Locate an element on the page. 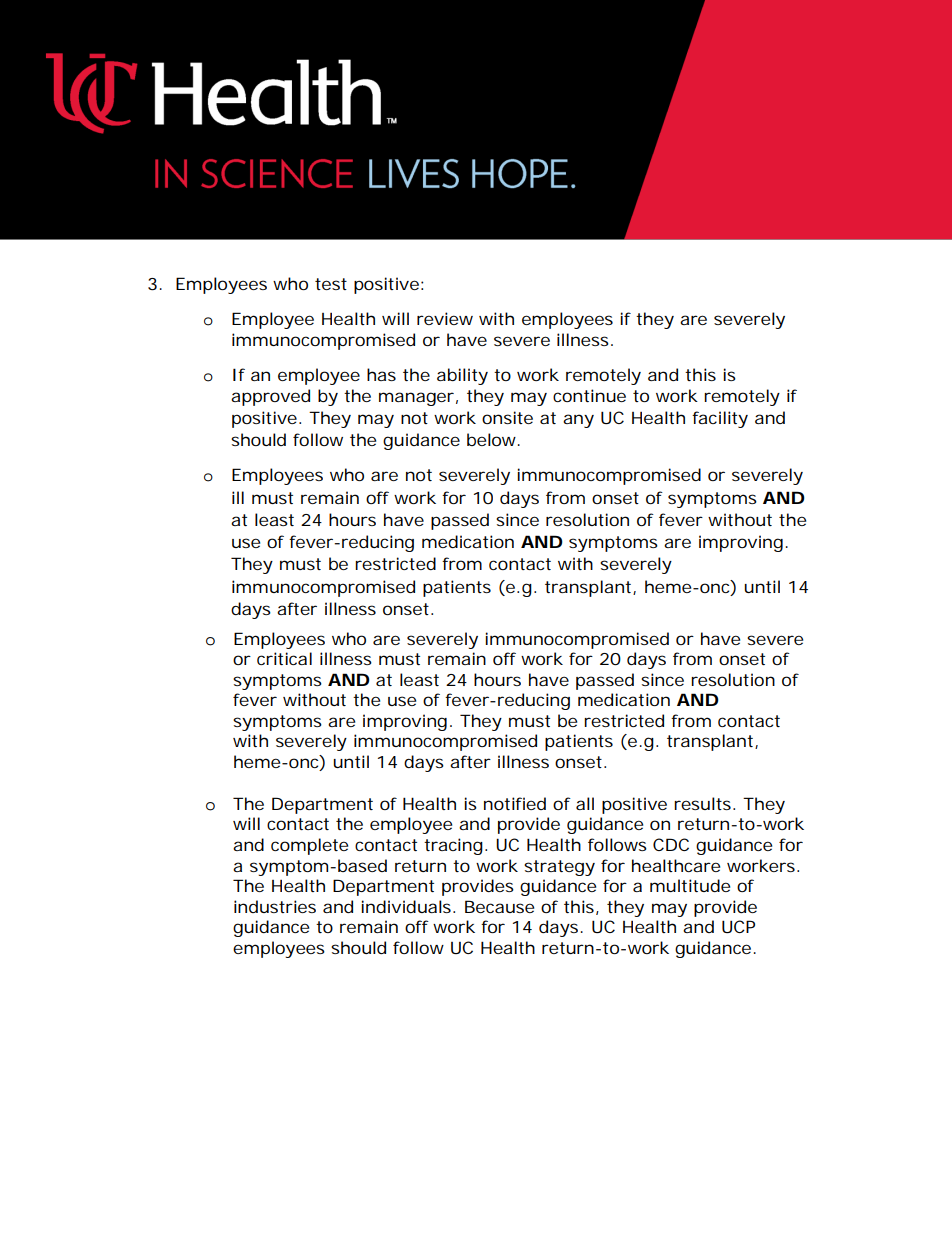 Image resolution: width=952 pixels, height=1233 pixels. Because is located at coordinates (499, 906).
